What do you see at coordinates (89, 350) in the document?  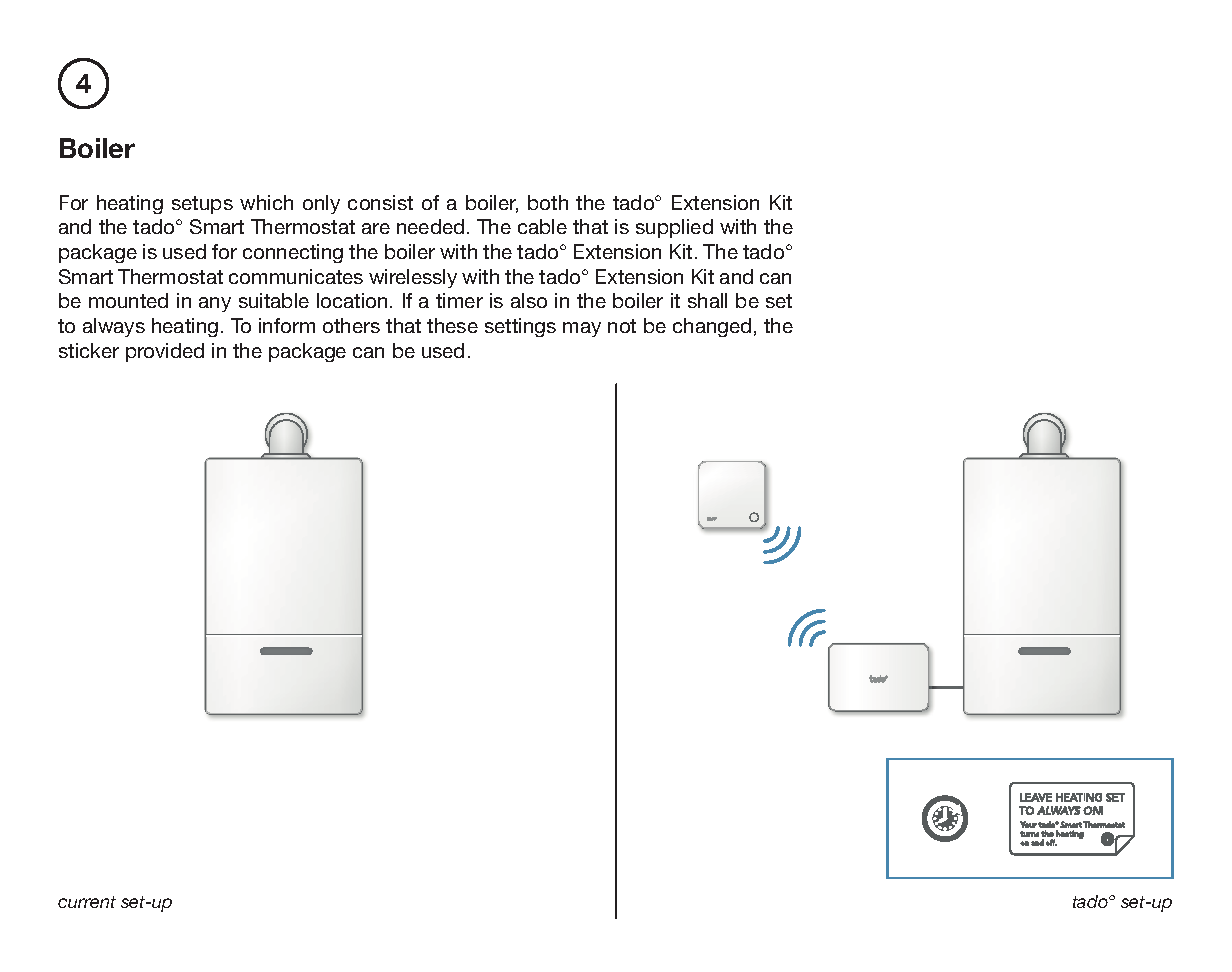 I see `sticker` at bounding box center [89, 350].
